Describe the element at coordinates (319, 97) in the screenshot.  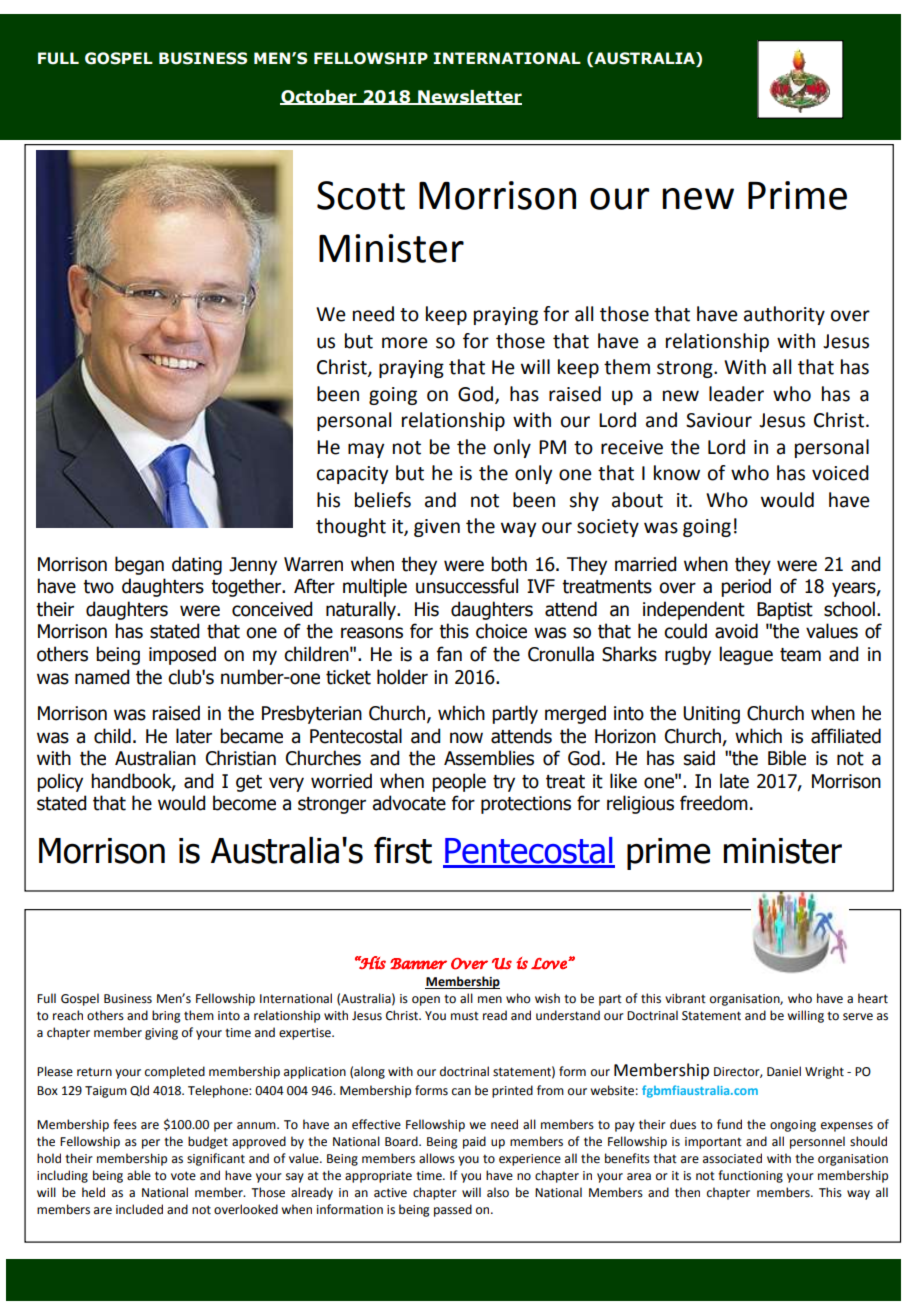
I see `October` at that location.
